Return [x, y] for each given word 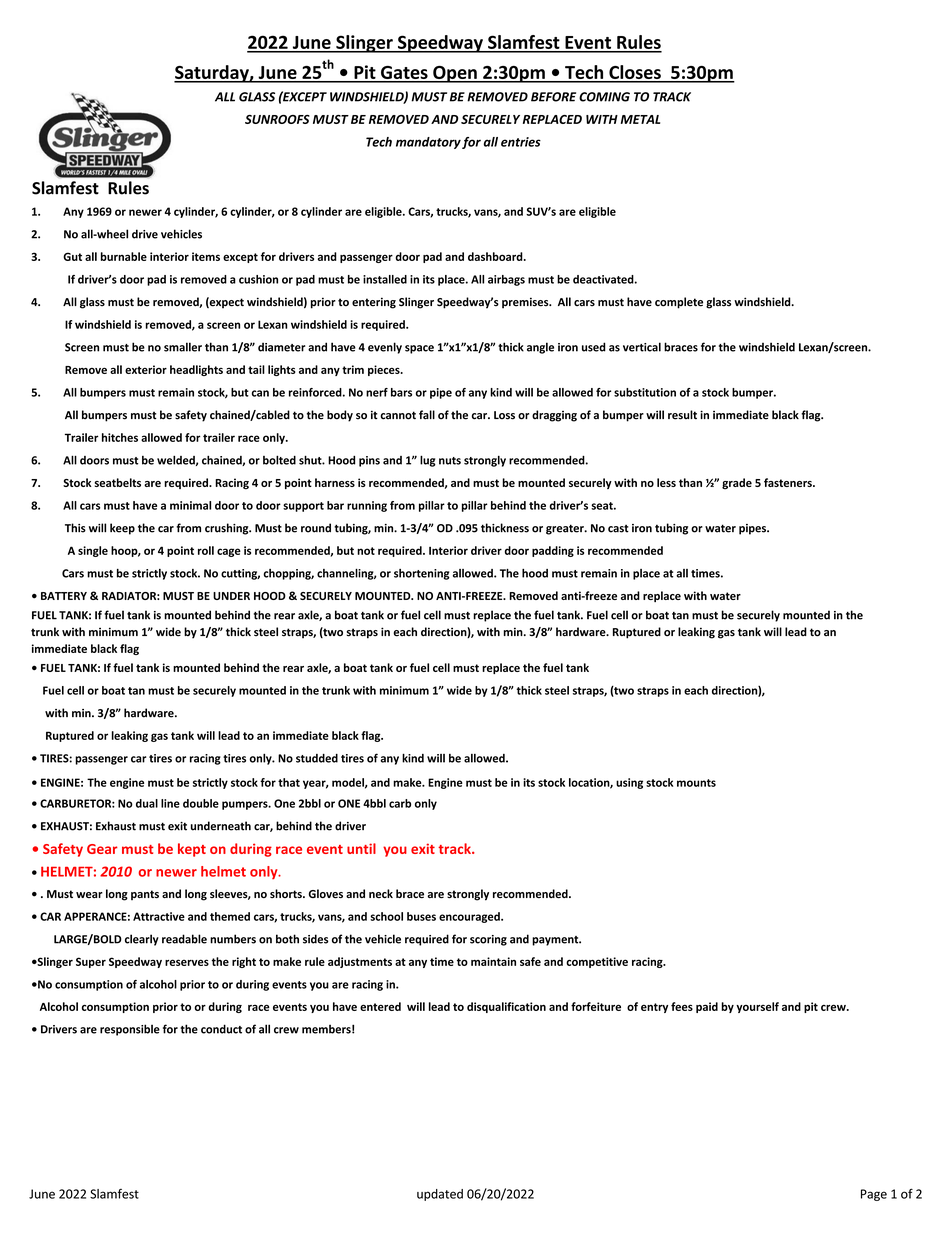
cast [618, 529]
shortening [422, 574]
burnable [124, 256]
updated [440, 1195]
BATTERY [64, 596]
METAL [640, 119]
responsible [130, 1030]
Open [455, 74]
